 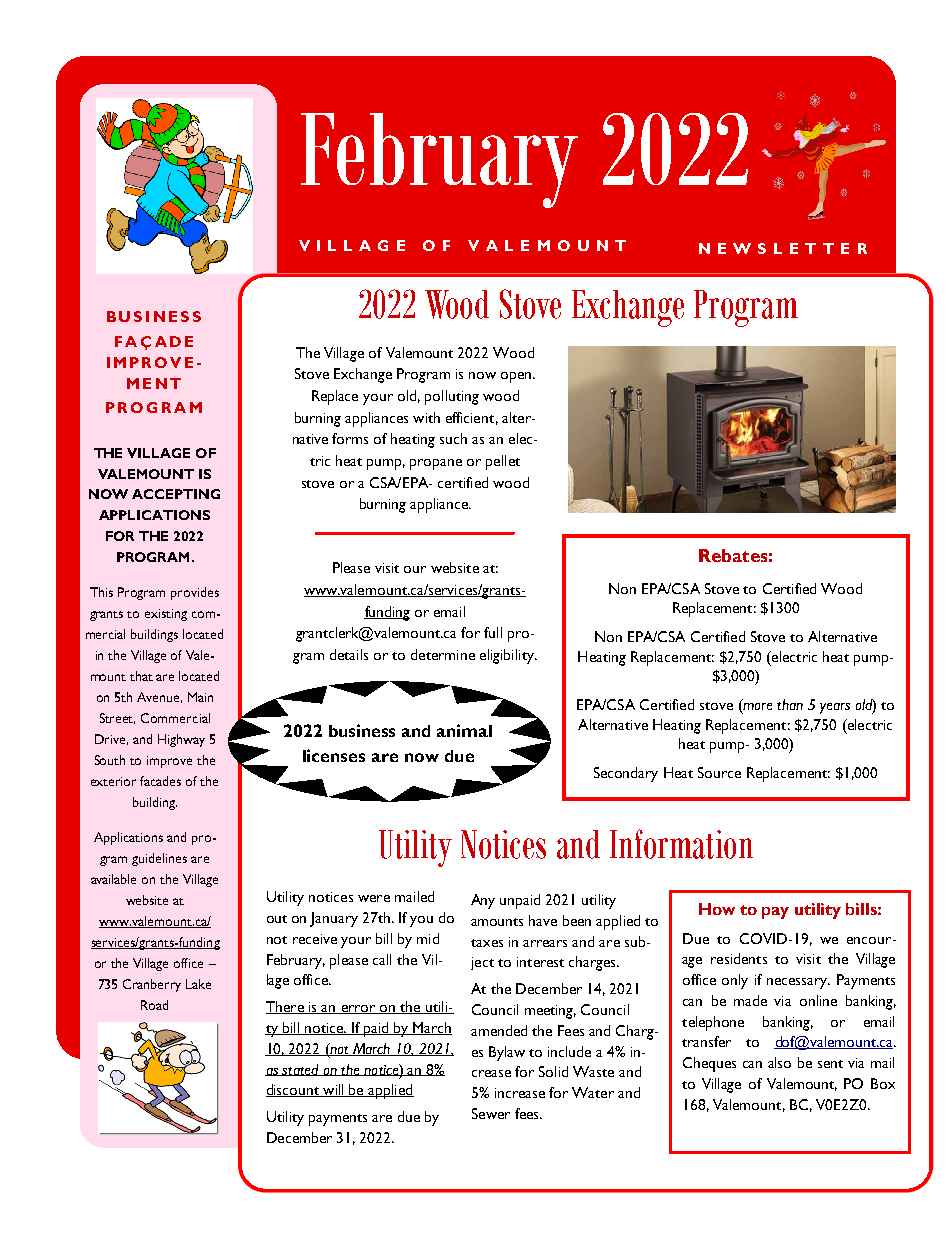 What do you see at coordinates (517, 377) in the page?
I see `open` at bounding box center [517, 377].
